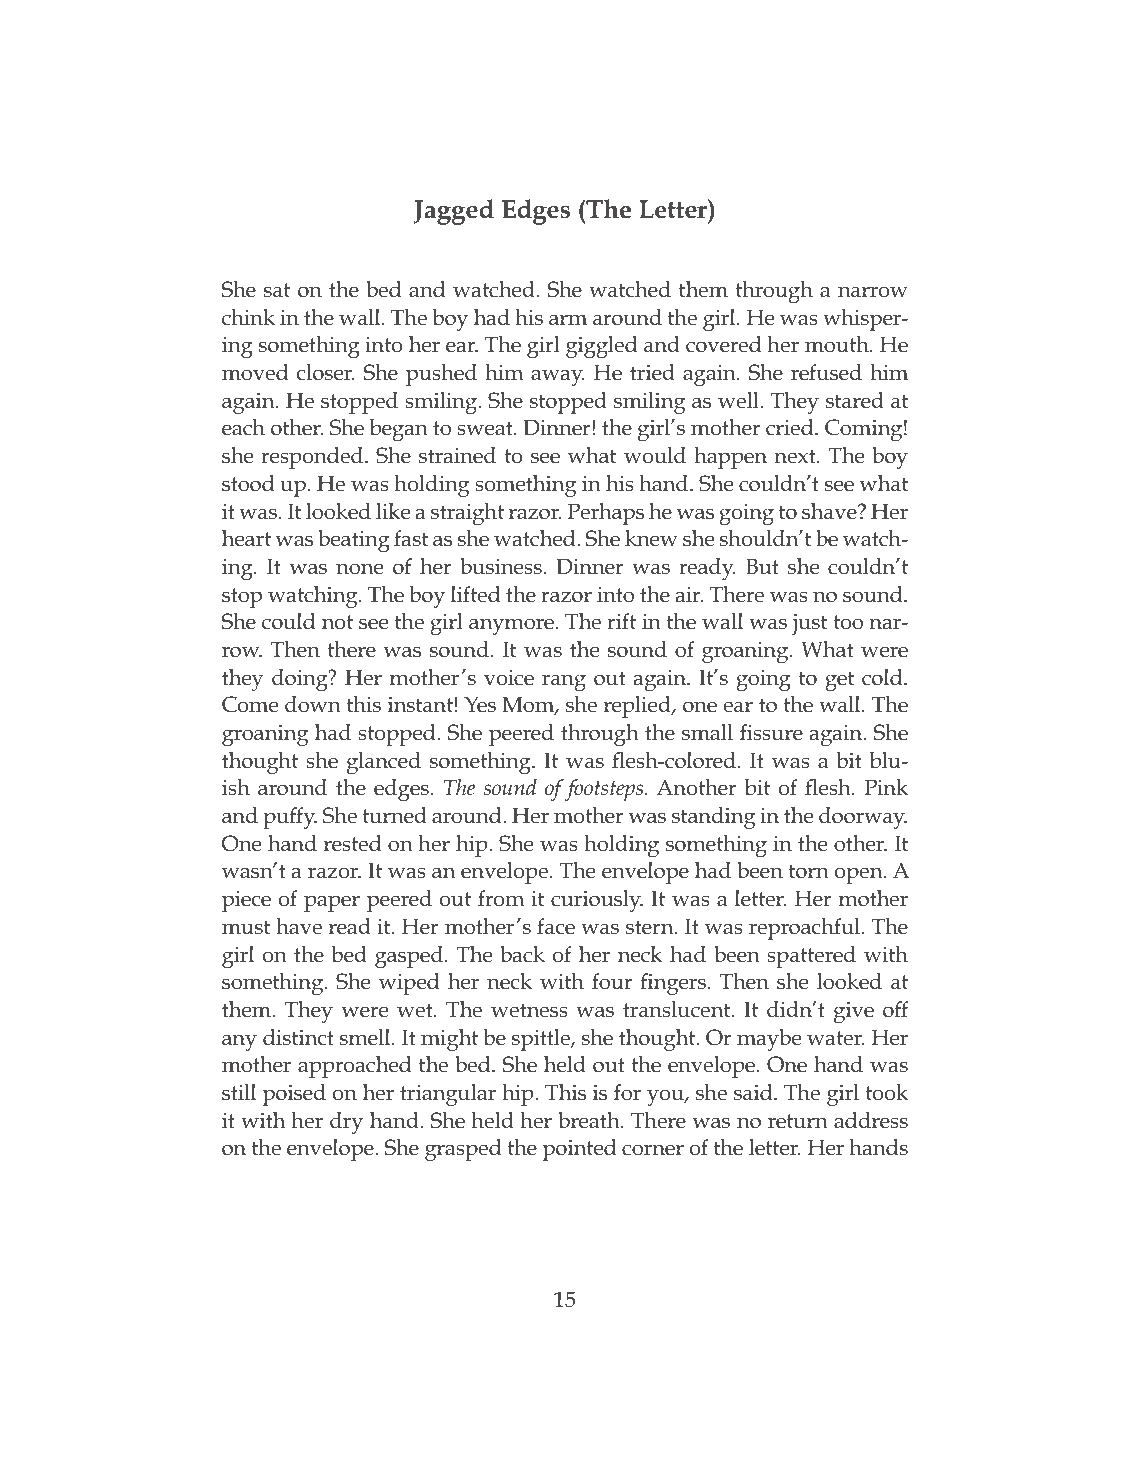 The image size is (1130, 1462). What do you see at coordinates (346, 1123) in the screenshot?
I see `dry` at bounding box center [346, 1123].
